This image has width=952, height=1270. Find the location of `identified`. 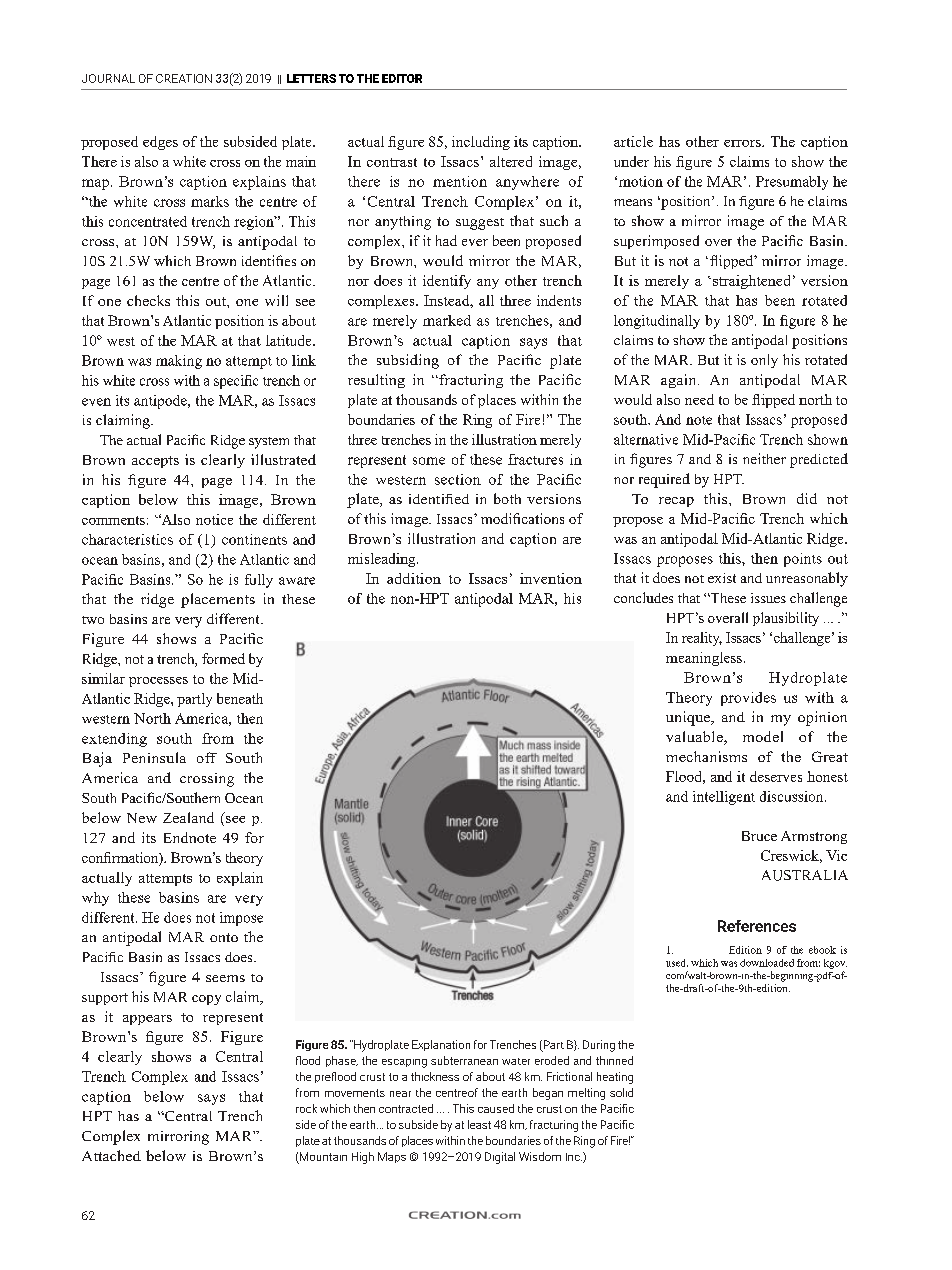

identified is located at coordinates (439, 499).
